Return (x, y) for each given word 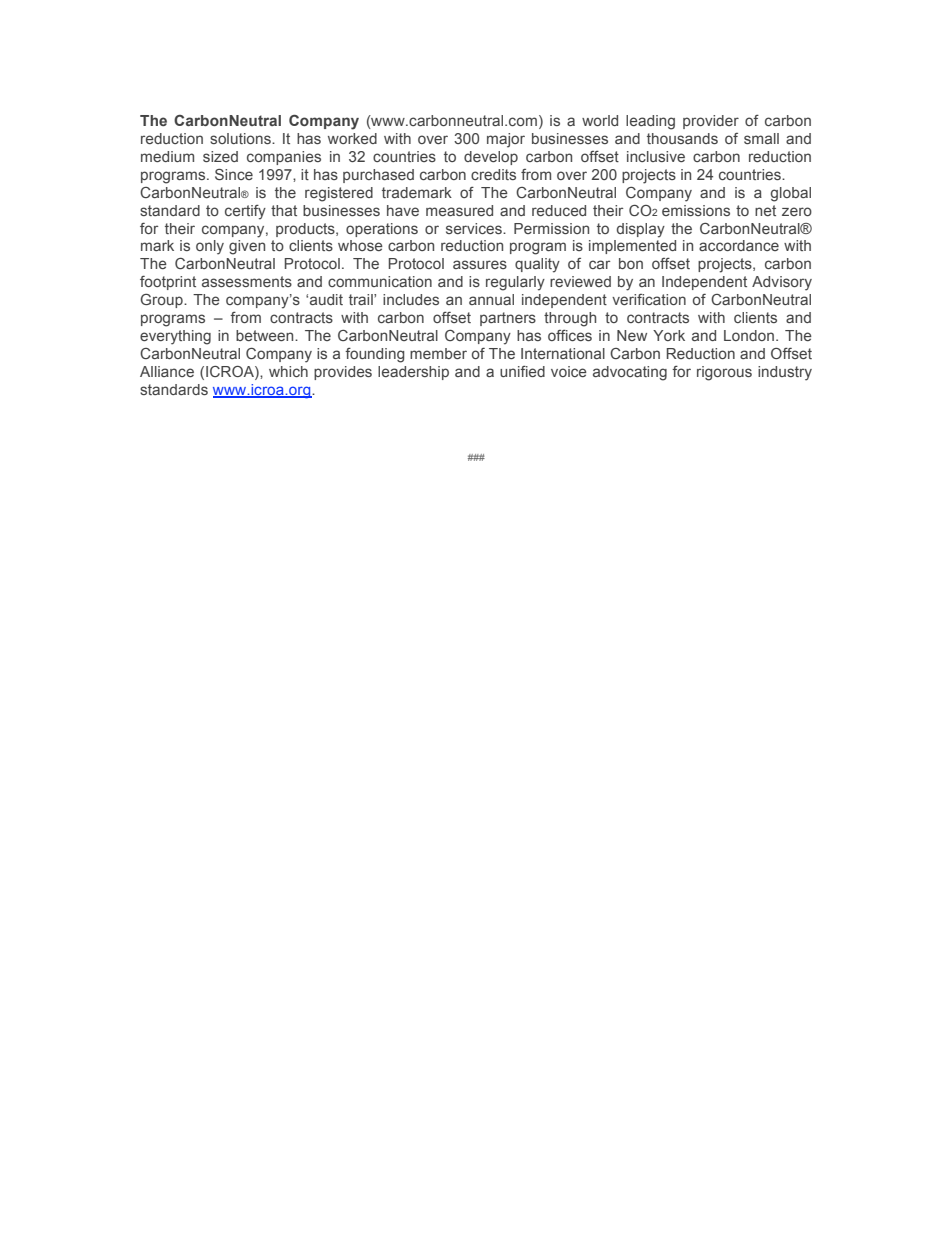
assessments (247, 281)
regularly (515, 283)
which (288, 371)
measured (459, 210)
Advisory (782, 283)
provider (711, 122)
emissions (696, 210)
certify (245, 212)
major (506, 140)
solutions (241, 138)
